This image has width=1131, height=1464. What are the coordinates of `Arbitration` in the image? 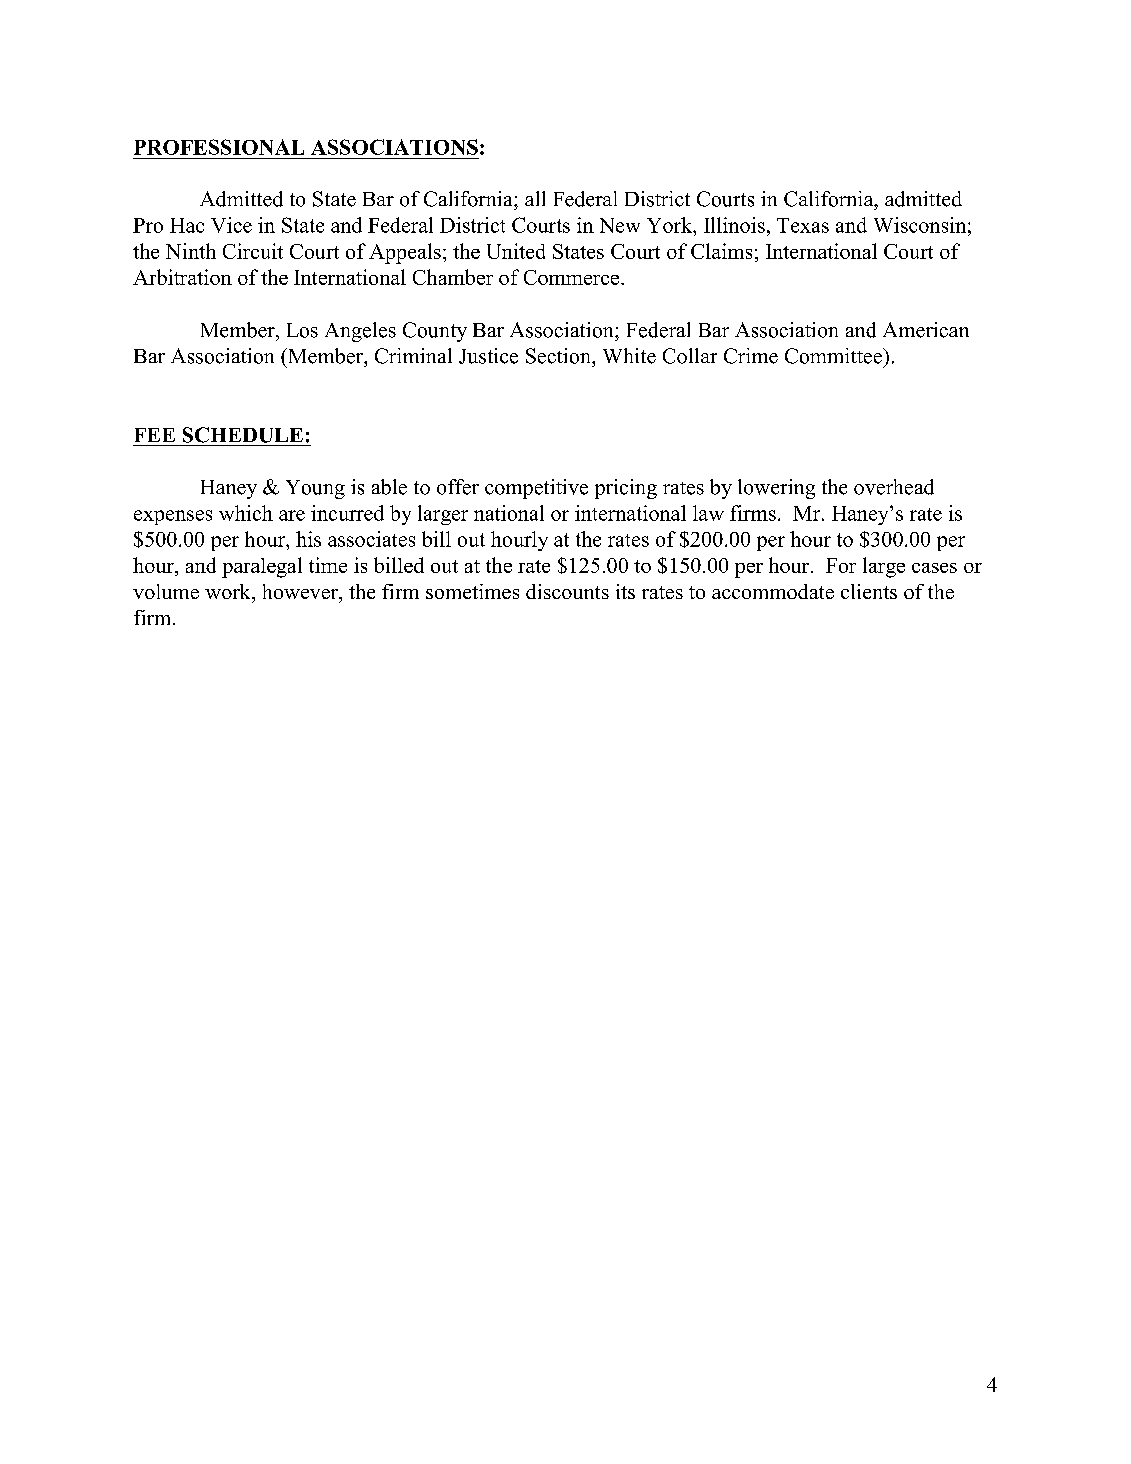 It's located at (182, 277).
